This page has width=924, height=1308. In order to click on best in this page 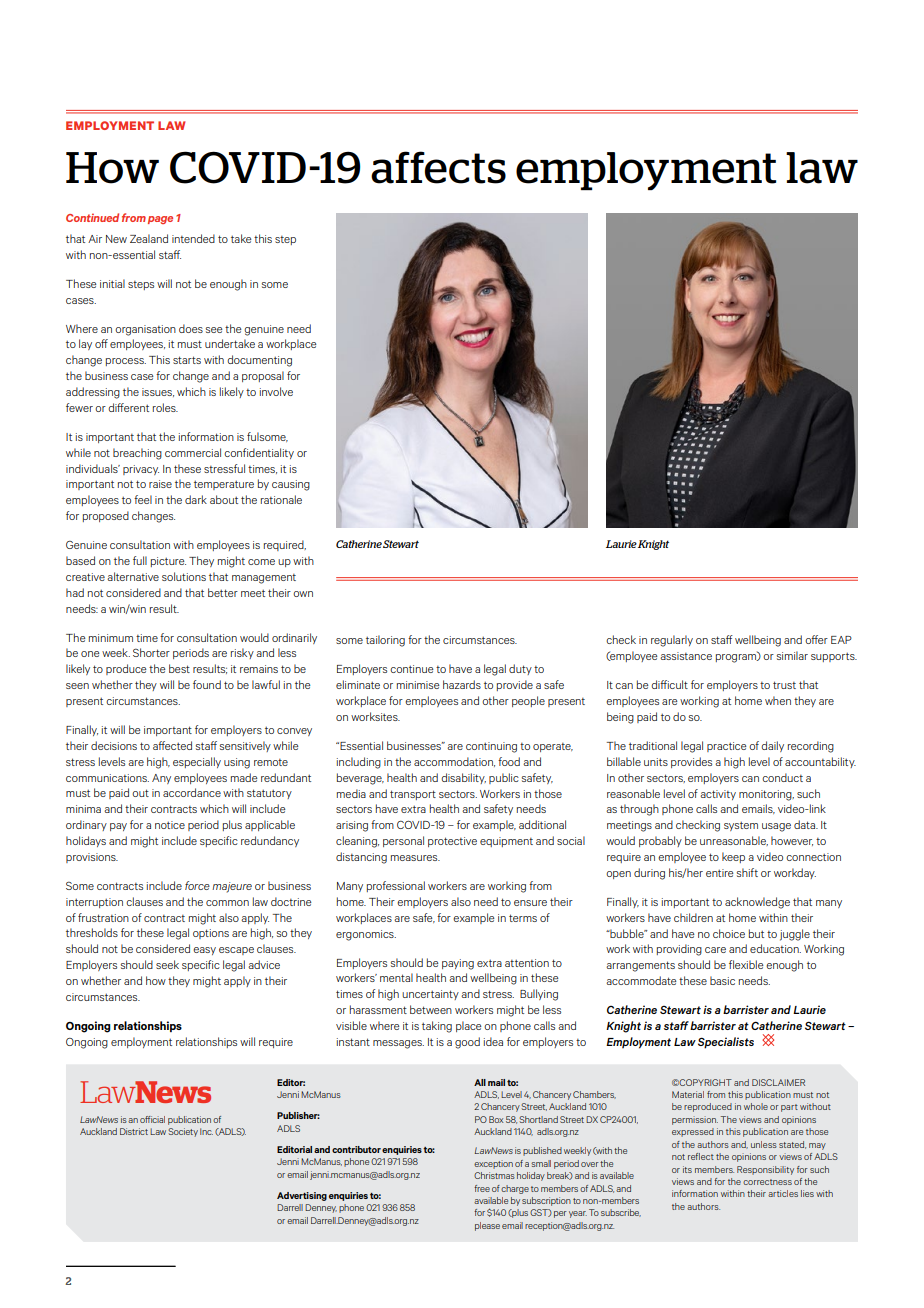, I will do `click(179, 668)`.
